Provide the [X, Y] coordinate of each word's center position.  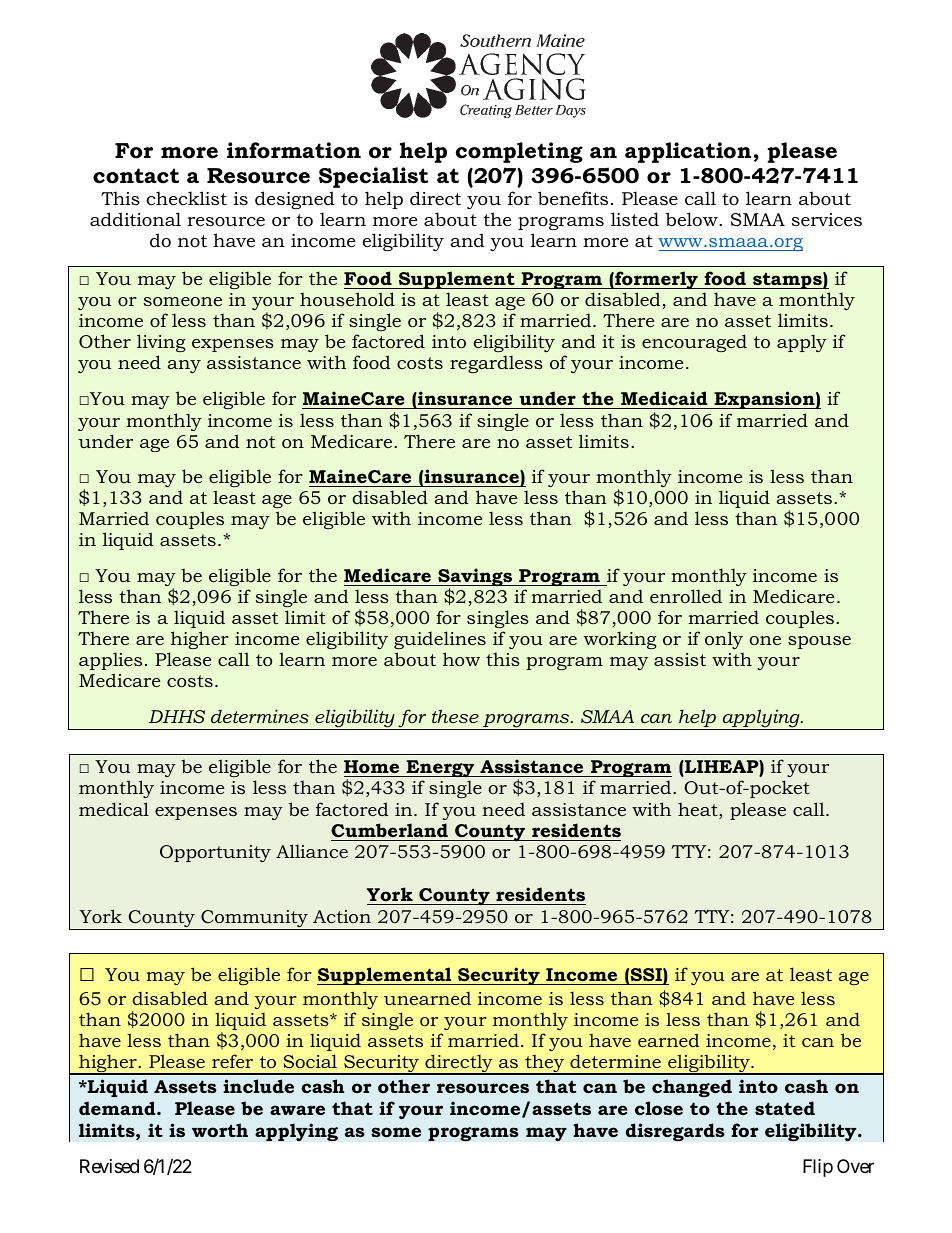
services [827, 220]
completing [519, 152]
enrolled [686, 596]
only [724, 642]
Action [342, 916]
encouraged [694, 343]
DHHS [177, 716]
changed [692, 1088]
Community [254, 920]
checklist [186, 198]
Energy [440, 770]
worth [220, 1130]
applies [110, 661]
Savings [475, 578]
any [184, 366]
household [347, 299]
